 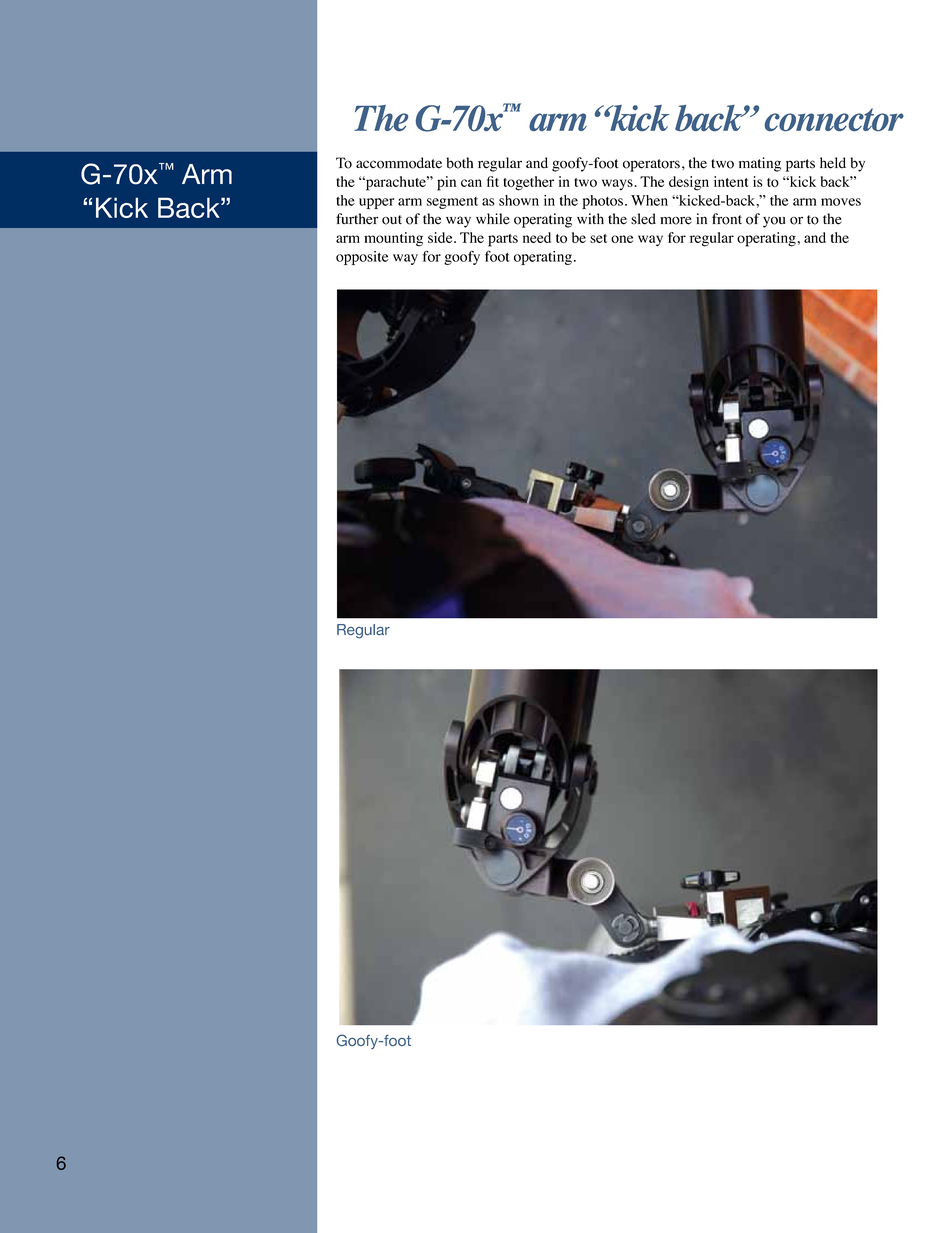 What do you see at coordinates (834, 119) in the screenshot?
I see `connector` at bounding box center [834, 119].
